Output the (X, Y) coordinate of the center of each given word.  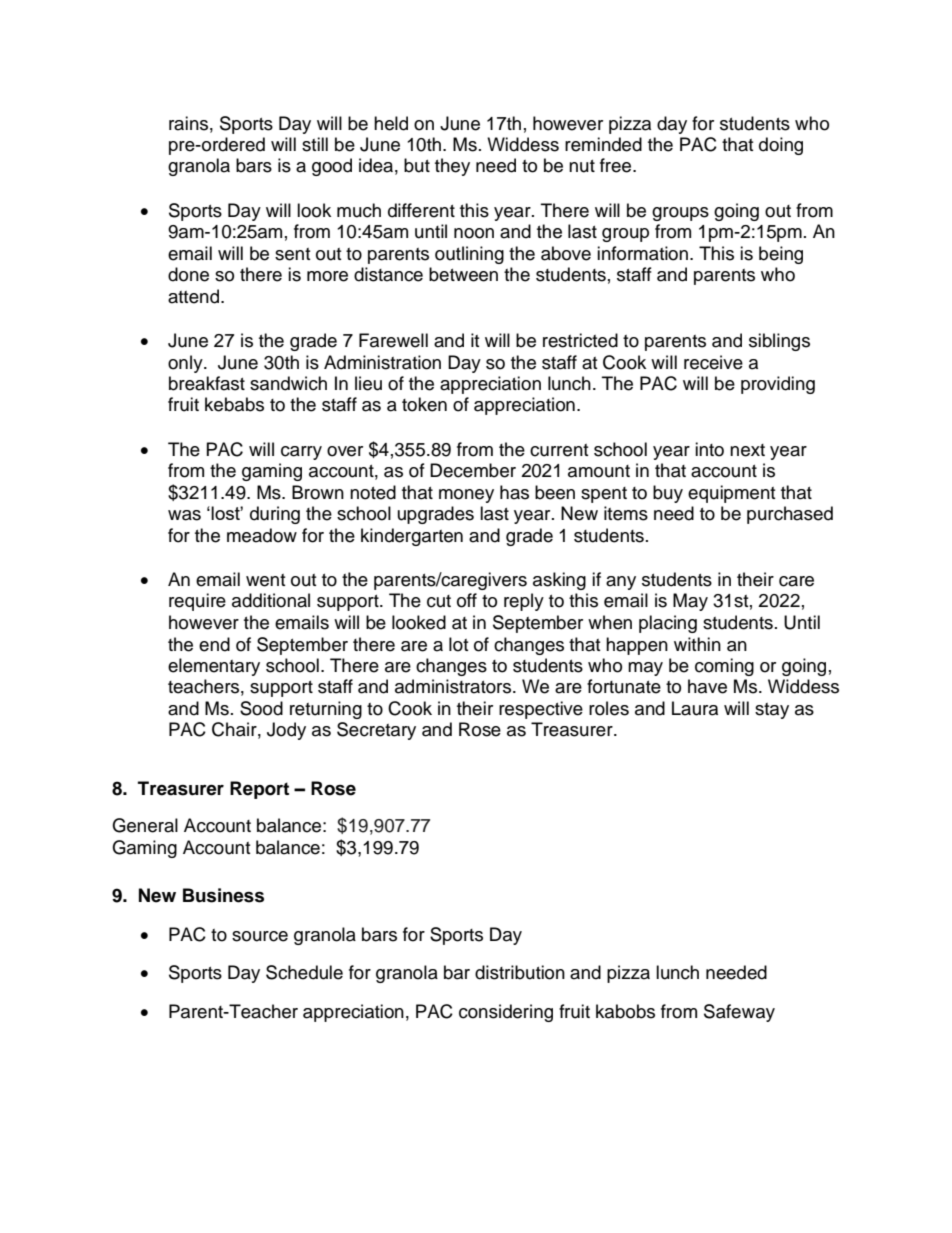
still (315, 144)
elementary (214, 667)
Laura (695, 708)
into (709, 449)
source (260, 936)
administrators (454, 686)
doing (781, 146)
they (452, 167)
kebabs (234, 404)
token (424, 404)
